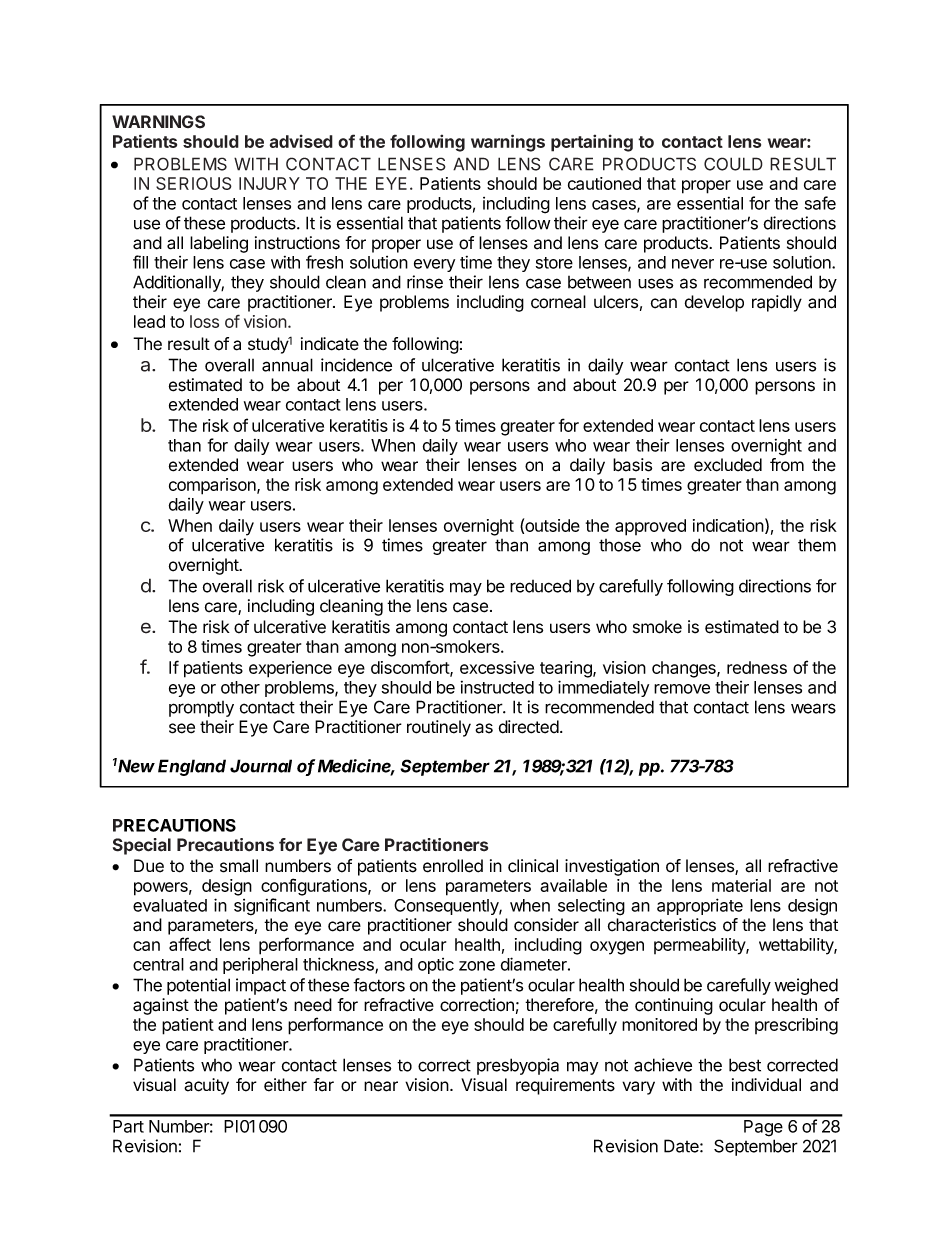 The width and height of the document is (952, 1233). What do you see at coordinates (592, 143) in the document?
I see `pertaining` at bounding box center [592, 143].
